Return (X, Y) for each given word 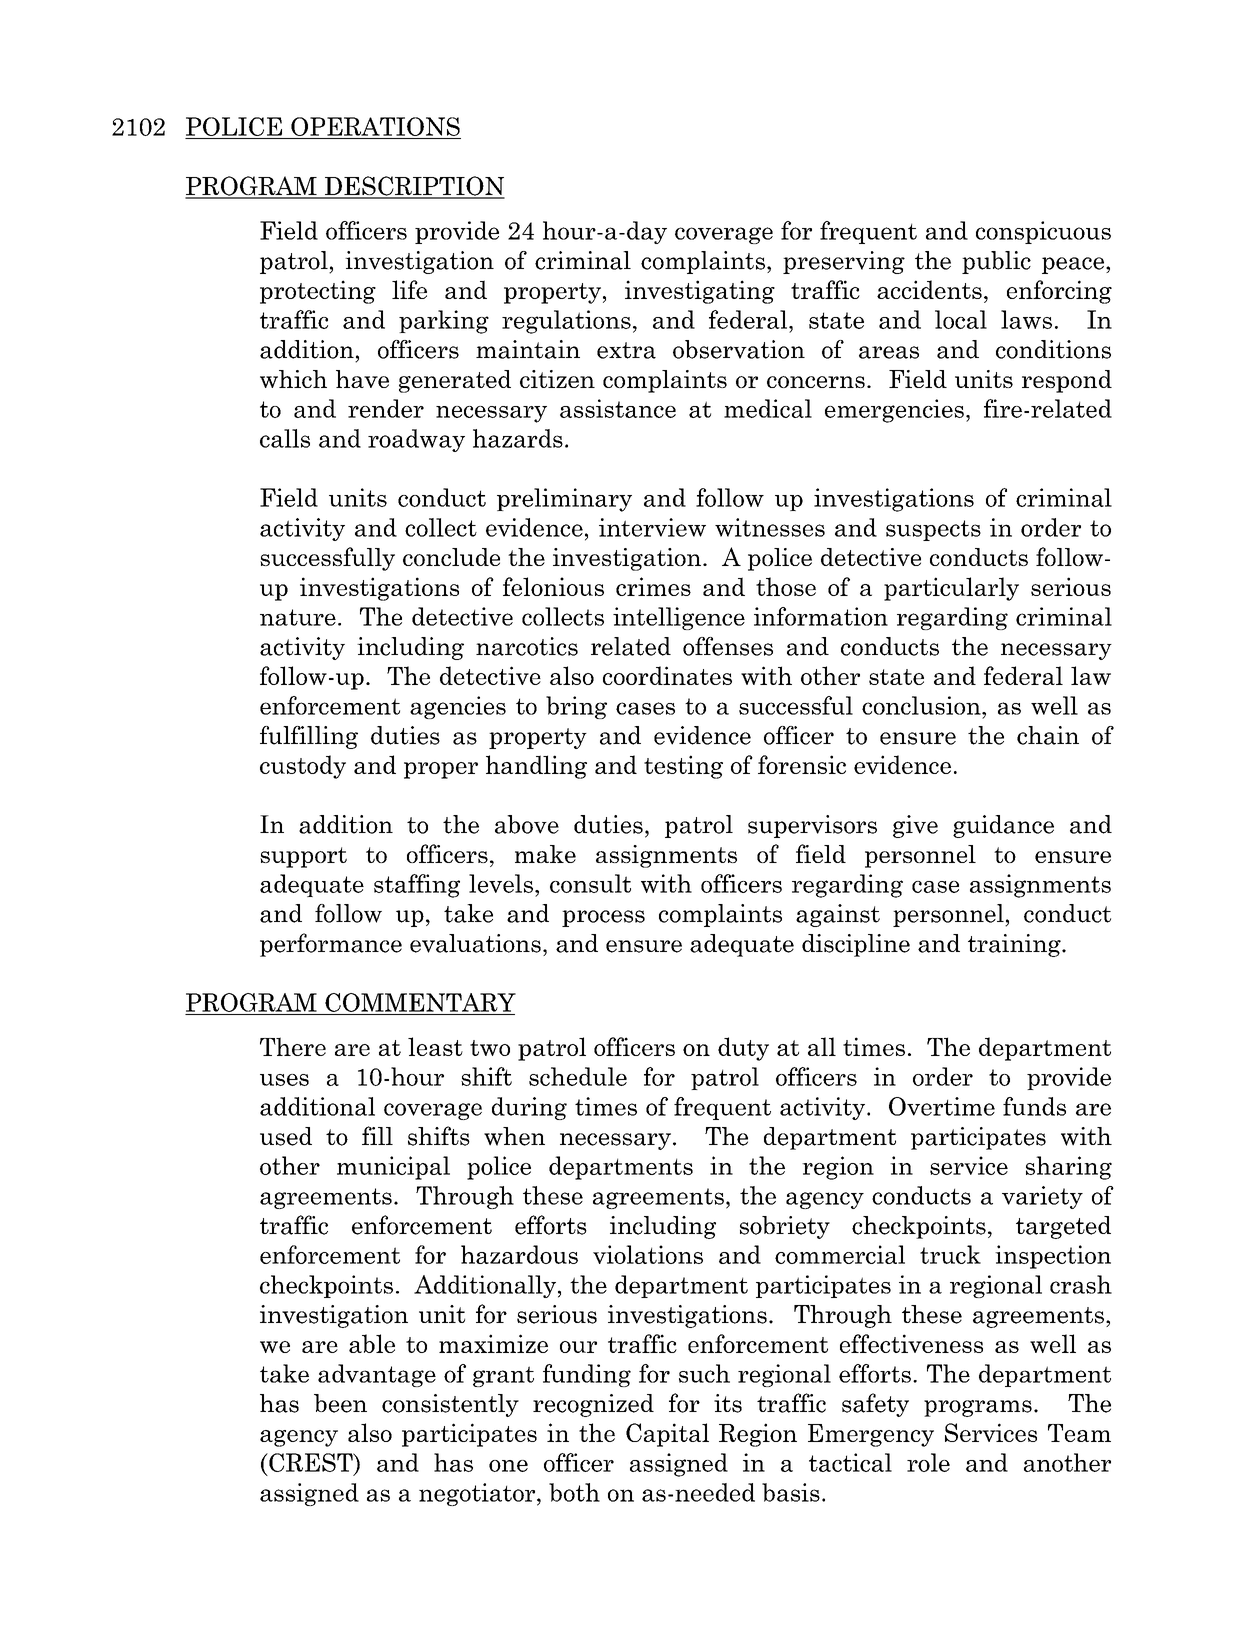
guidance (1003, 826)
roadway (416, 440)
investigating (700, 292)
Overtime (942, 1106)
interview (652, 527)
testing (683, 767)
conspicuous (1043, 232)
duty (743, 1049)
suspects (933, 530)
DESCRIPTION (413, 187)
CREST (311, 1462)
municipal (393, 1168)
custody (303, 767)
